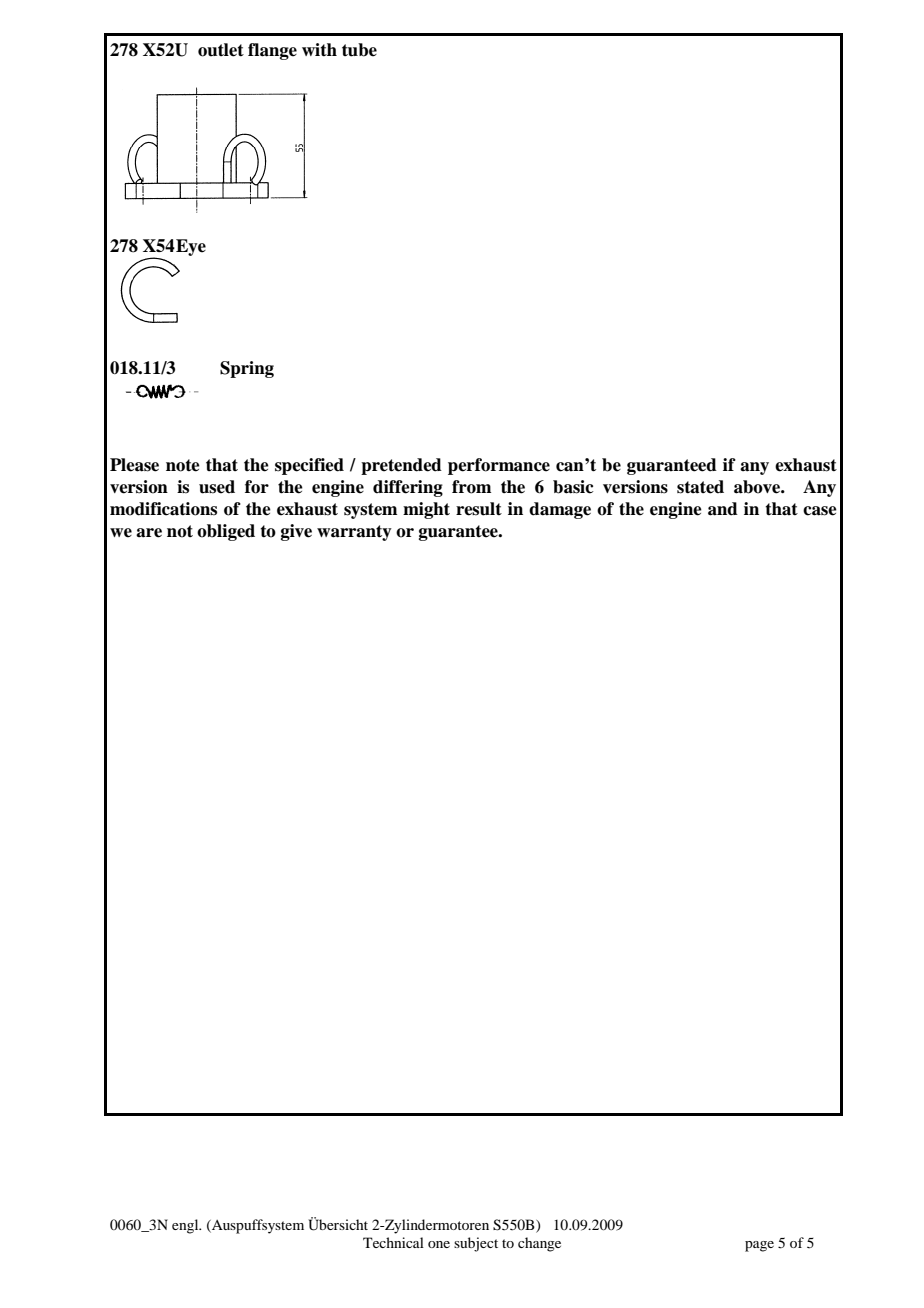  What do you see at coordinates (354, 533) in the document?
I see `warranty` at bounding box center [354, 533].
